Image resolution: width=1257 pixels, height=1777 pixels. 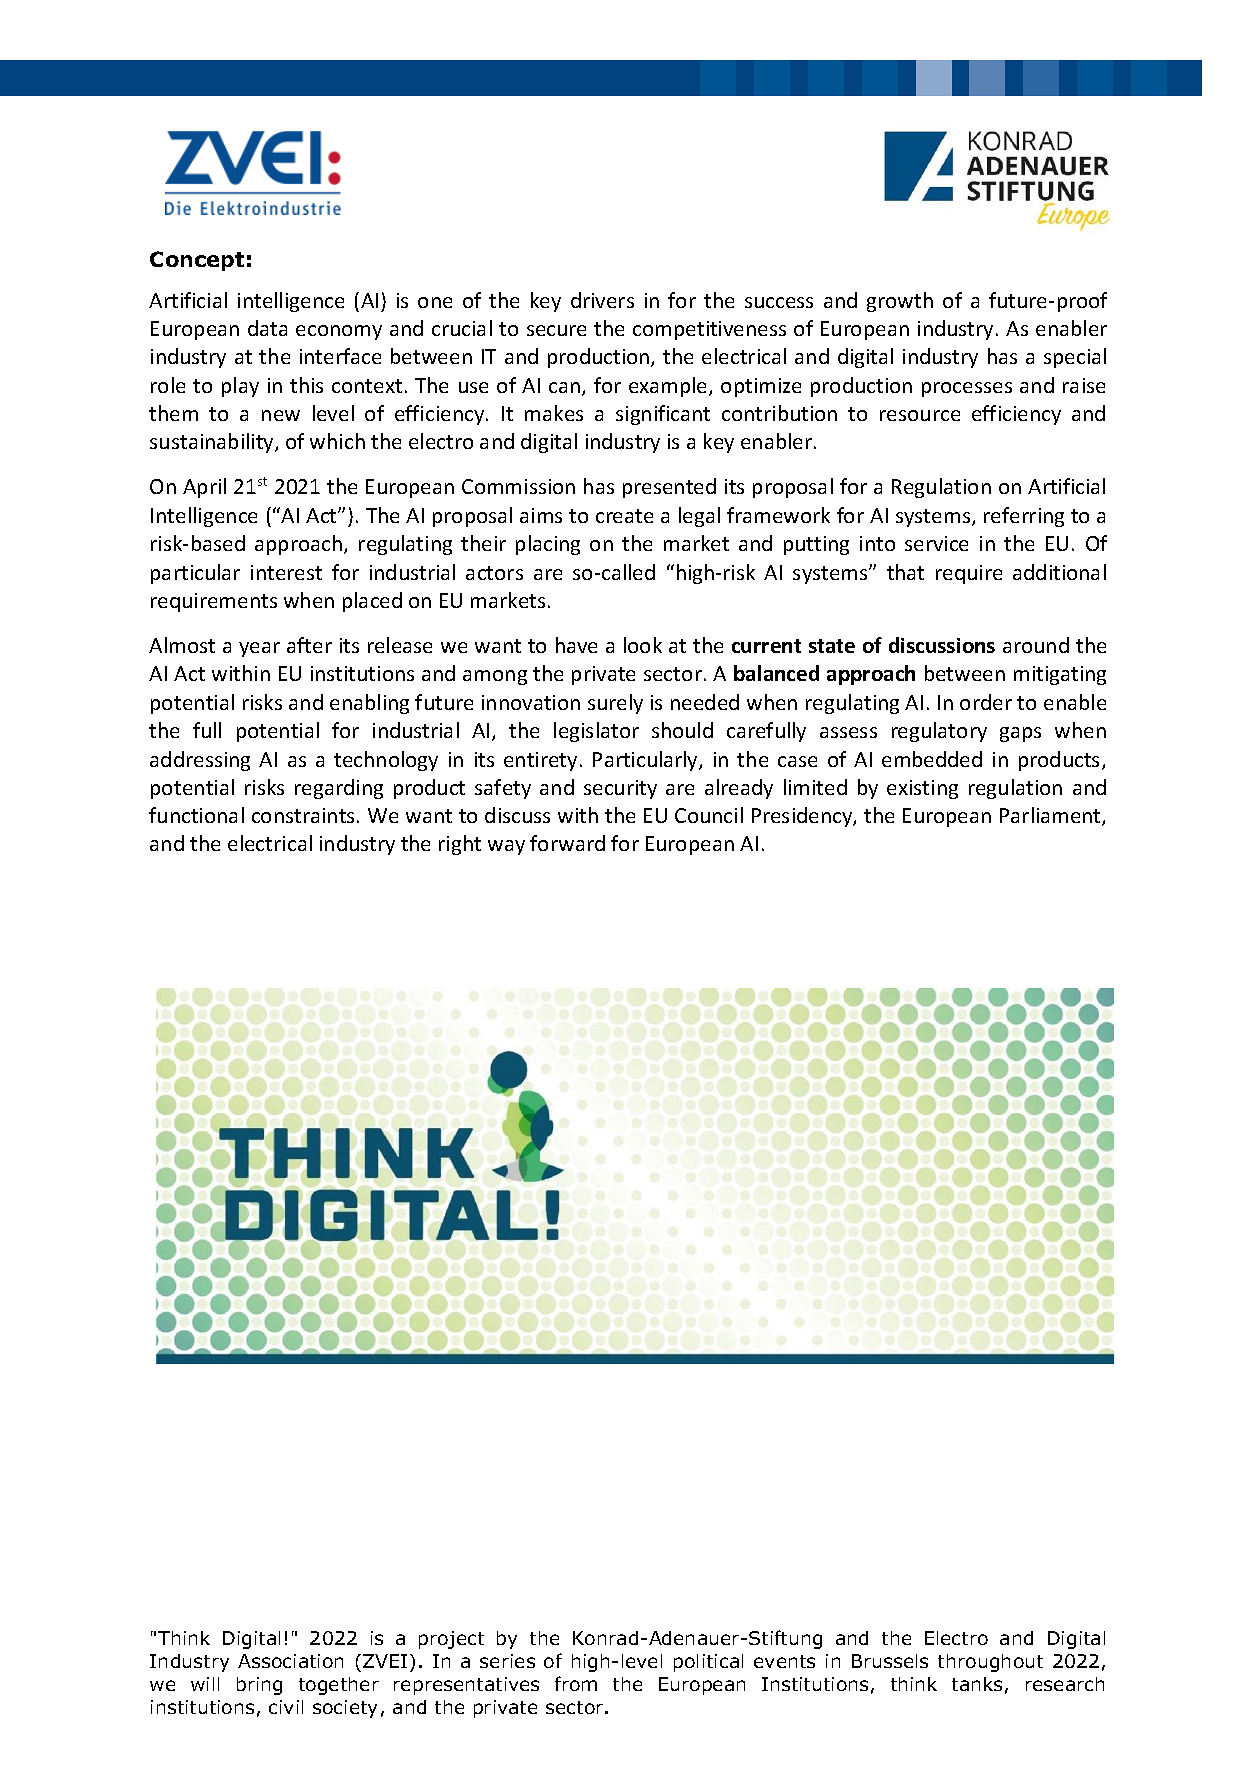 What do you see at coordinates (259, 649) in the screenshot?
I see `year` at bounding box center [259, 649].
